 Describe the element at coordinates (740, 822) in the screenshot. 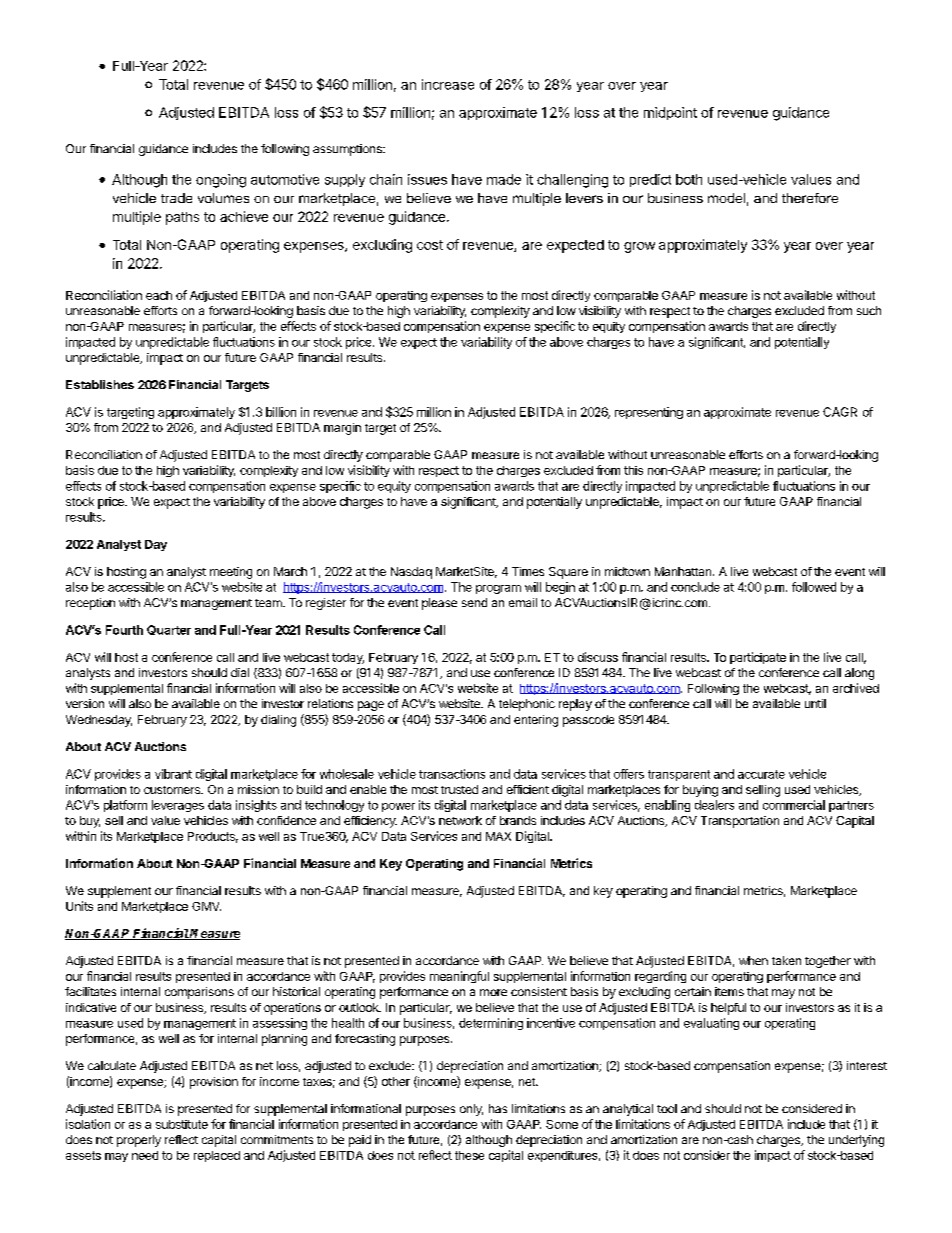

I see `Transportation` at that location.
